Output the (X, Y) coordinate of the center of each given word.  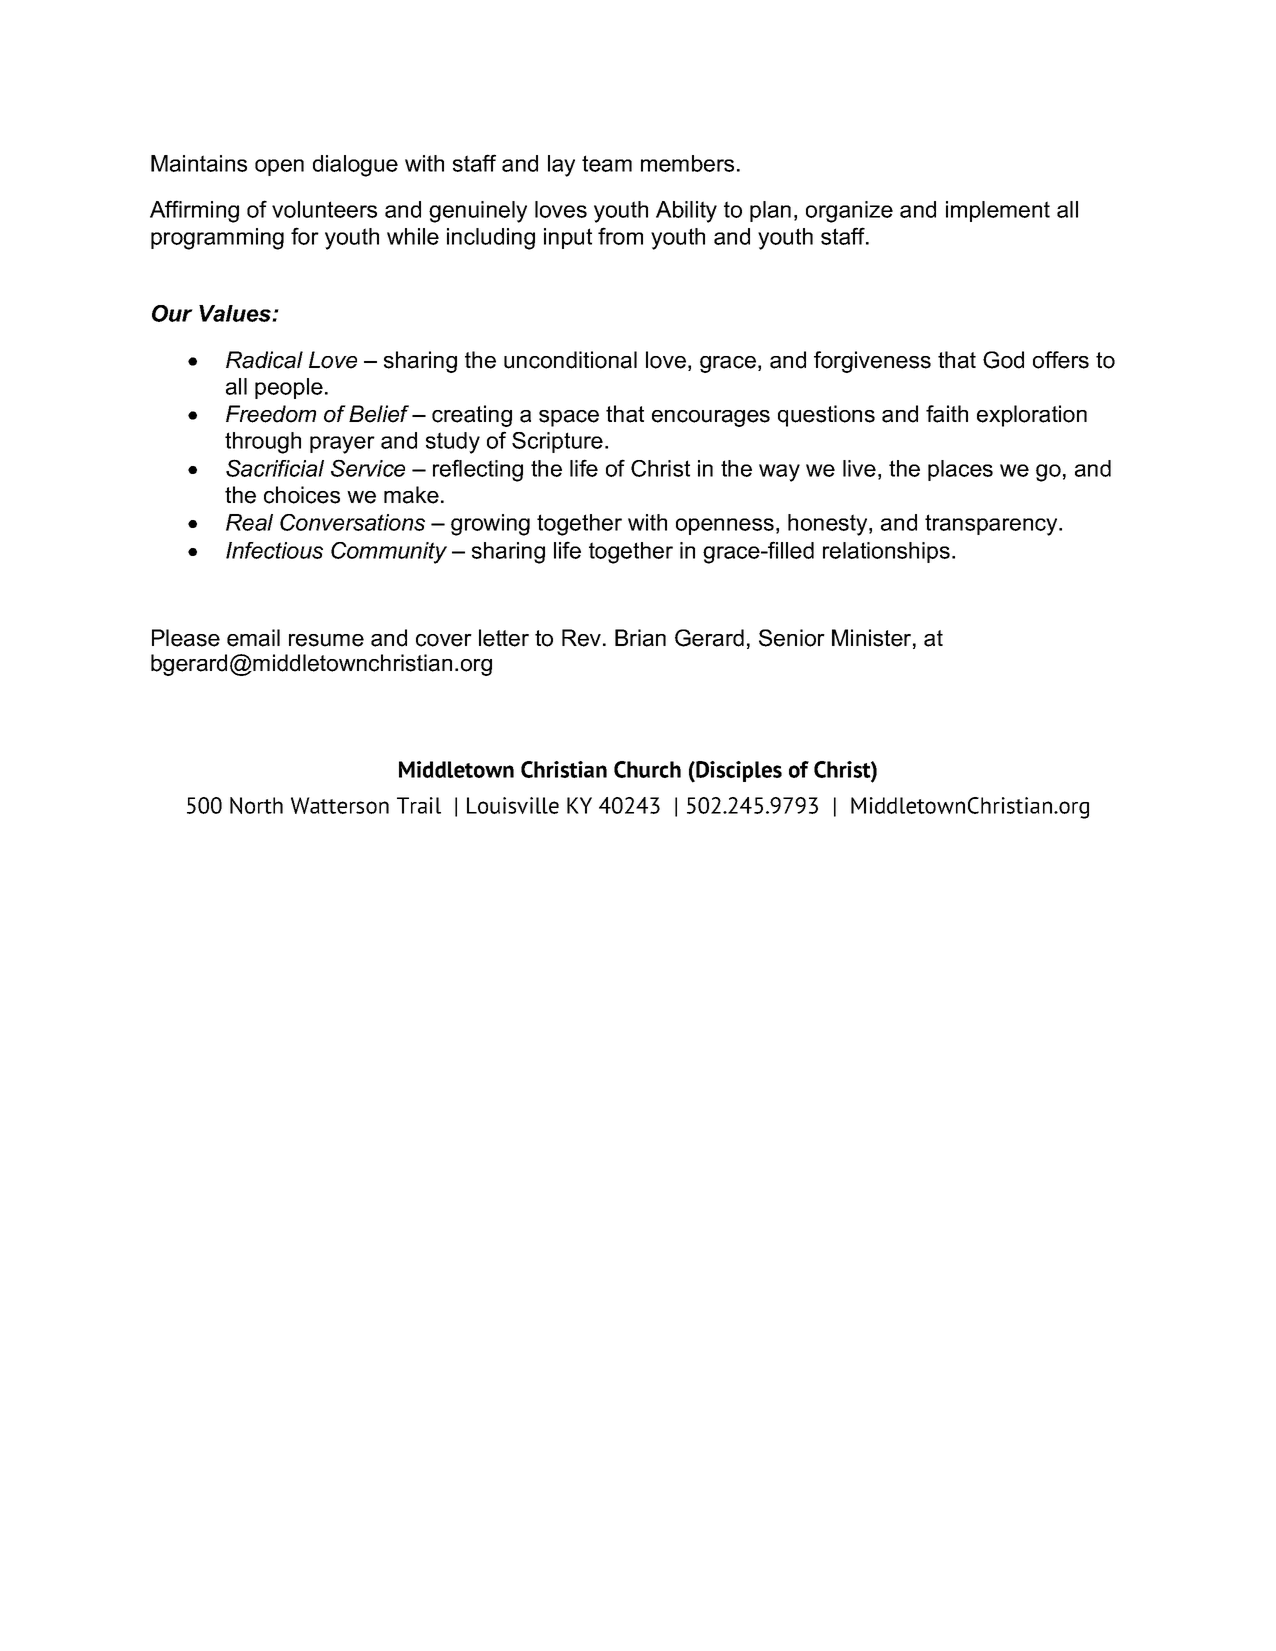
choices (302, 495)
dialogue (355, 166)
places (960, 470)
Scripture (557, 442)
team (607, 163)
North (256, 805)
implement (998, 211)
